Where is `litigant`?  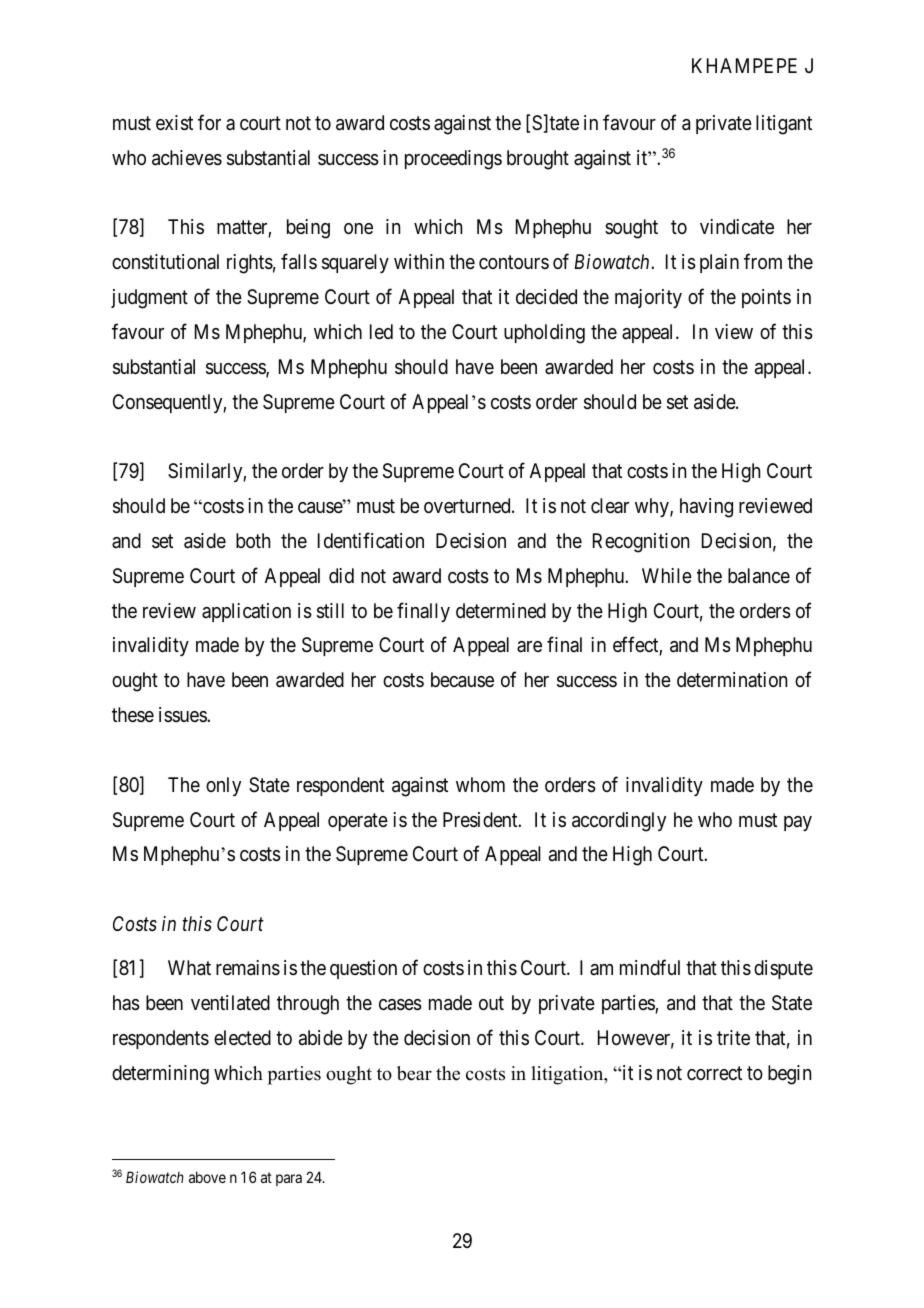
litigant is located at coordinates (784, 125).
